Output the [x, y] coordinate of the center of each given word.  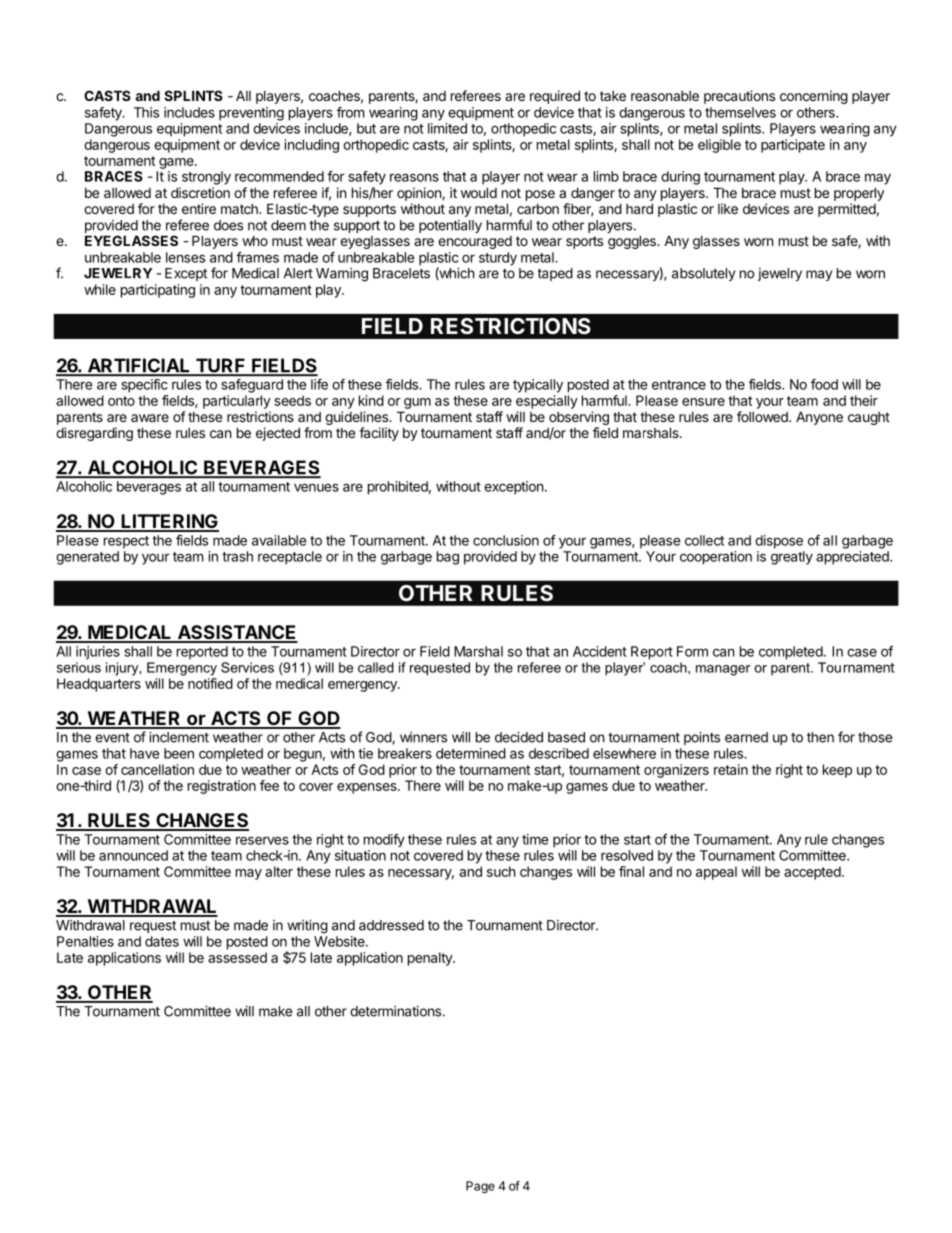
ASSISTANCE [236, 633]
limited [447, 128]
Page [480, 1187]
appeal [716, 873]
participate [793, 146]
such [501, 871]
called [376, 667]
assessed [237, 957]
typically [538, 386]
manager [723, 670]
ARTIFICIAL [138, 366]
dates [162, 941]
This [146, 112]
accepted [813, 873]
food [824, 384]
